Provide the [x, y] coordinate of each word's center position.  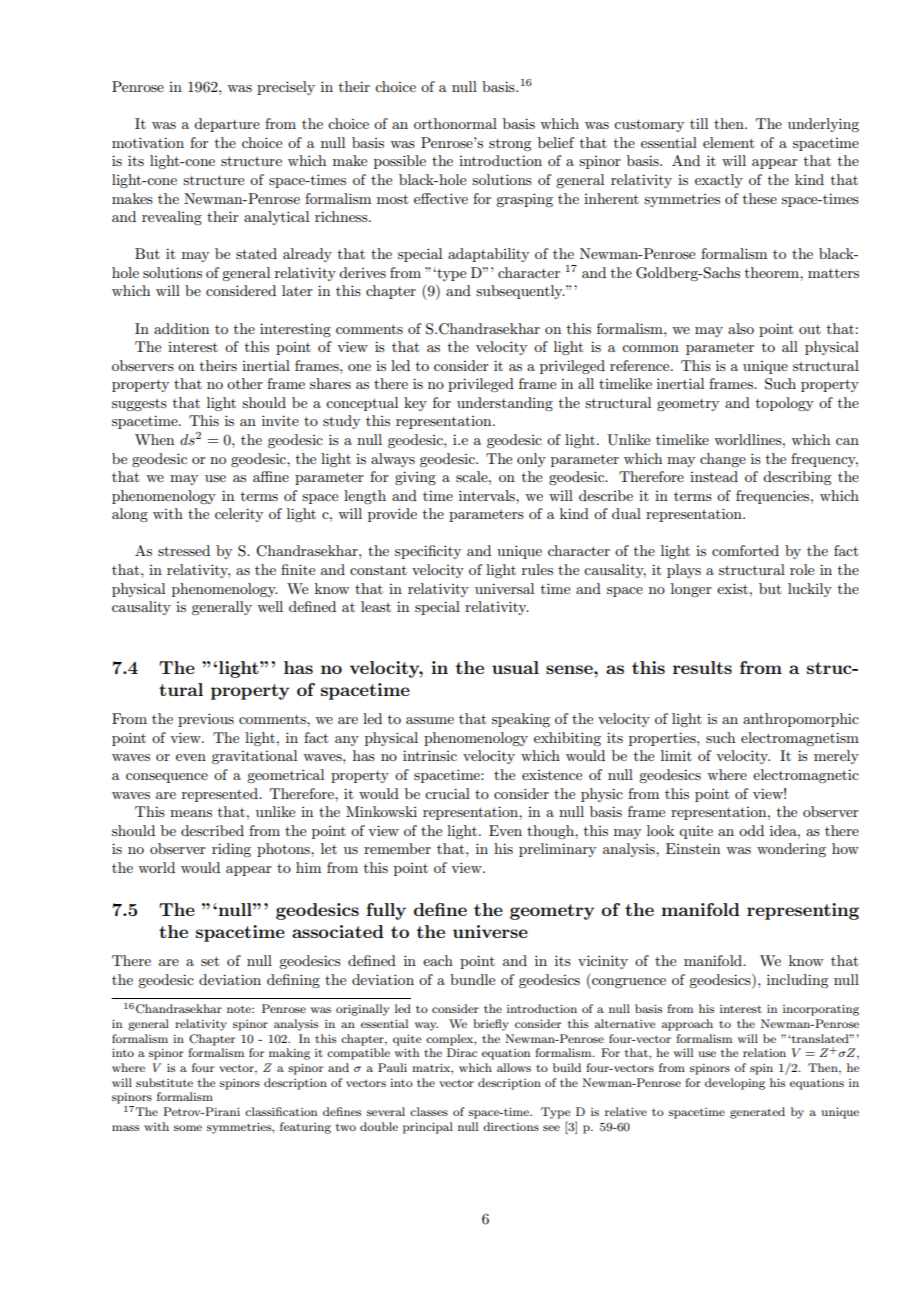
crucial [447, 793]
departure [227, 125]
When [154, 439]
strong [510, 145]
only [531, 460]
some [188, 1128]
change [723, 460]
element [728, 142]
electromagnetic [806, 776]
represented [221, 795]
